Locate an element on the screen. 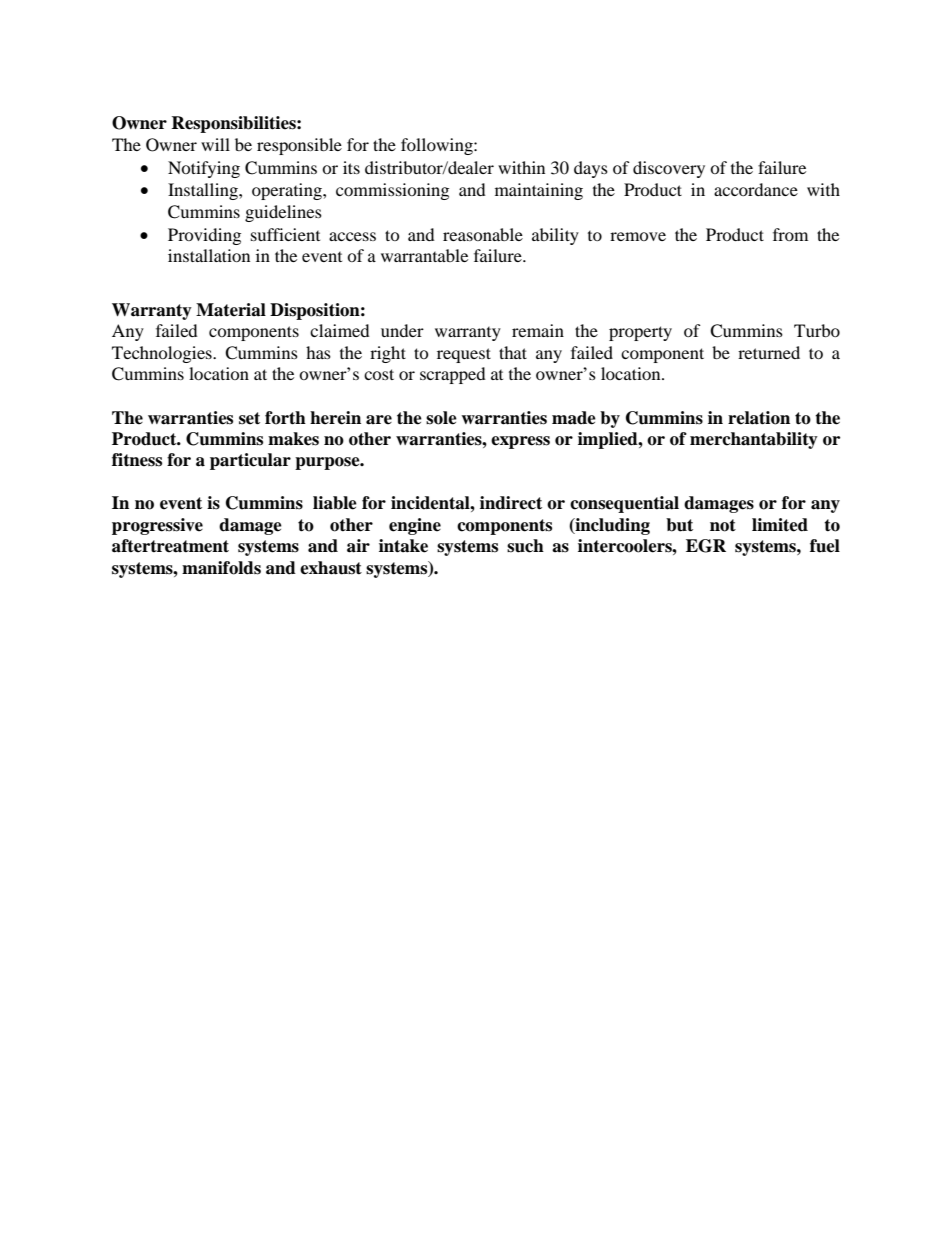  remain is located at coordinates (538, 330).
